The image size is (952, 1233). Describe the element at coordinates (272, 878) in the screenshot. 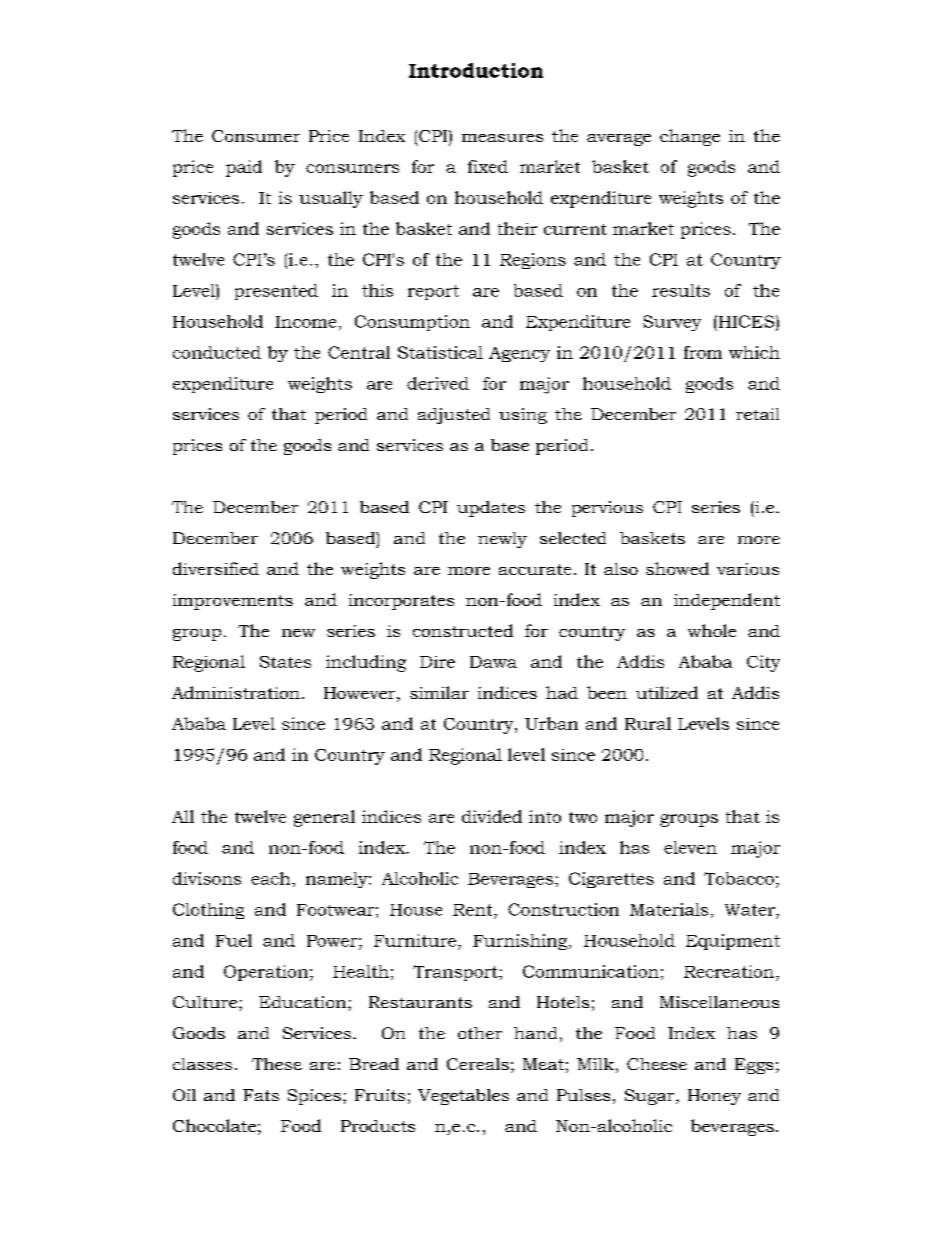

I see `each` at that location.
